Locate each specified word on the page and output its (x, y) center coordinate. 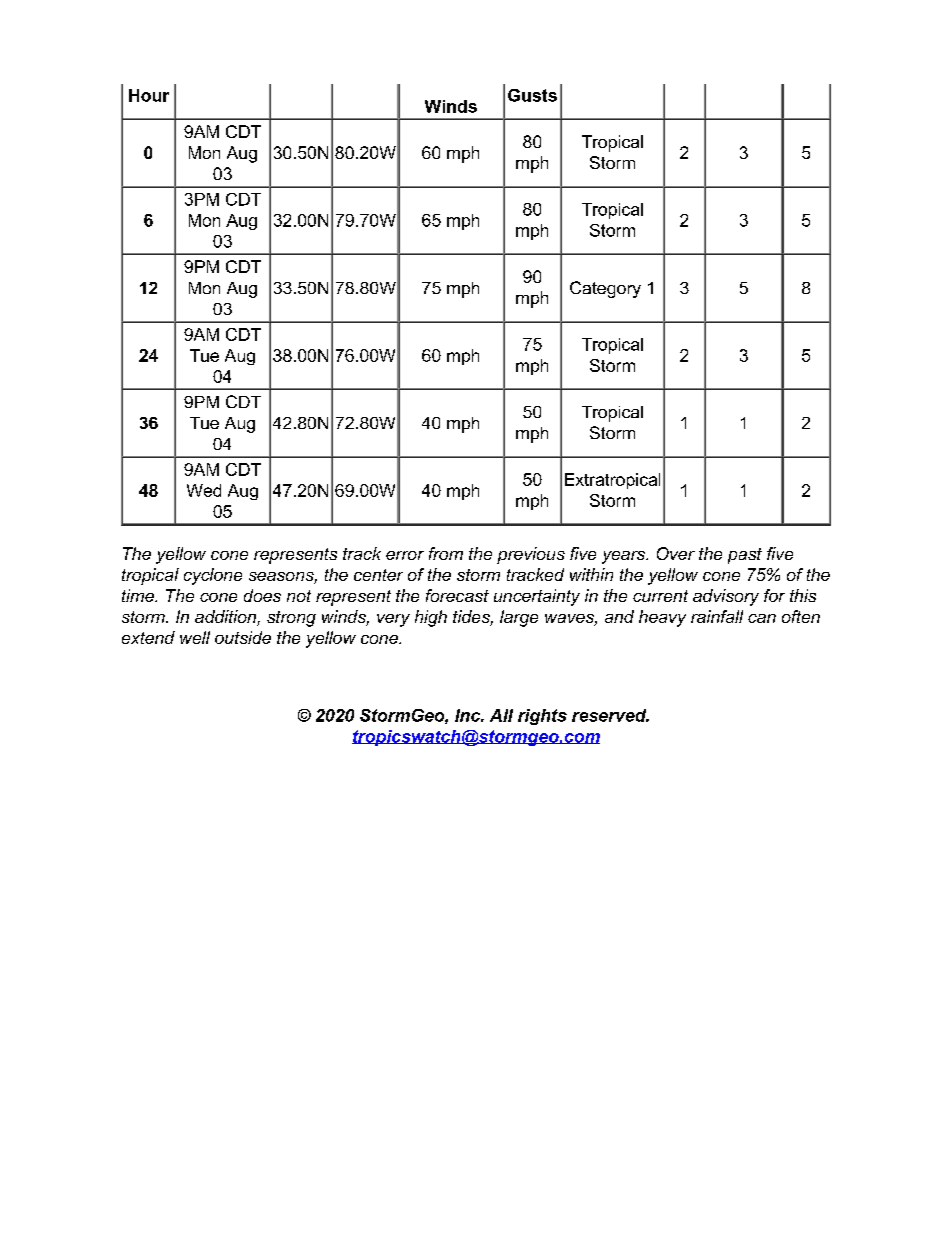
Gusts (532, 95)
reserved (610, 715)
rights (542, 717)
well (195, 637)
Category (605, 289)
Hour (149, 95)
